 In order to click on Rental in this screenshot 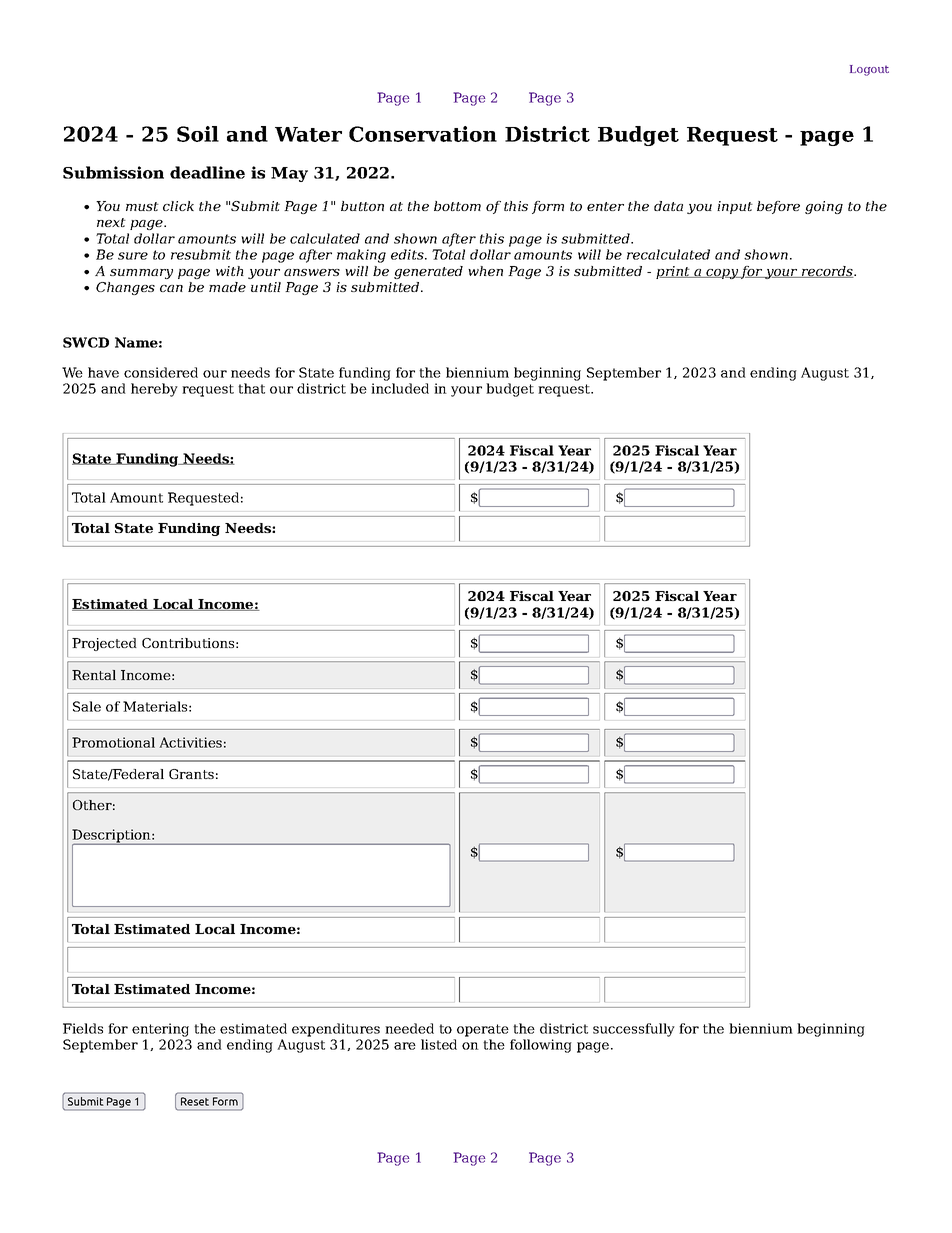, I will do `click(94, 675)`.
